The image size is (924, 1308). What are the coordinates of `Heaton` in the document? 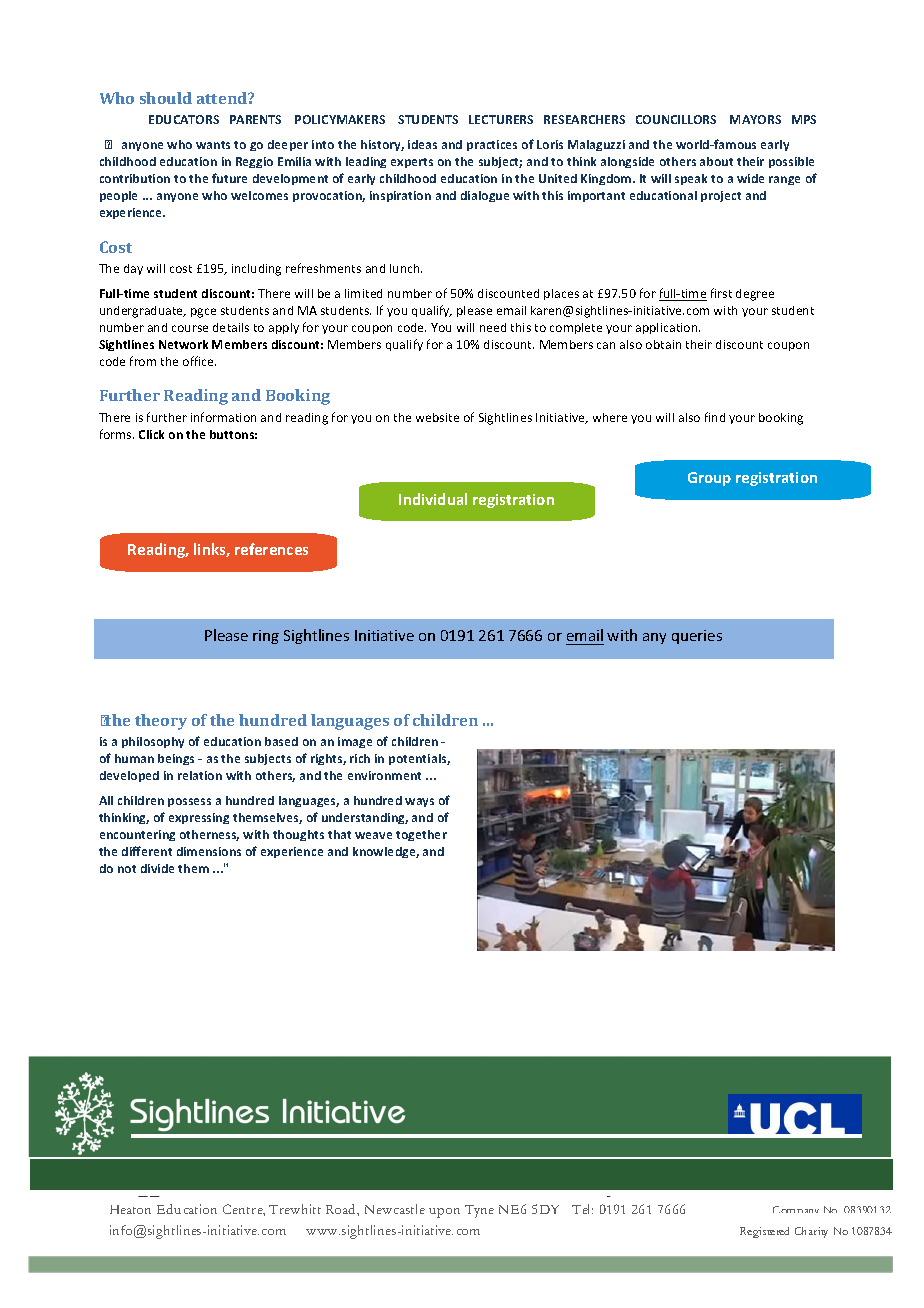 It's located at (130, 1209).
